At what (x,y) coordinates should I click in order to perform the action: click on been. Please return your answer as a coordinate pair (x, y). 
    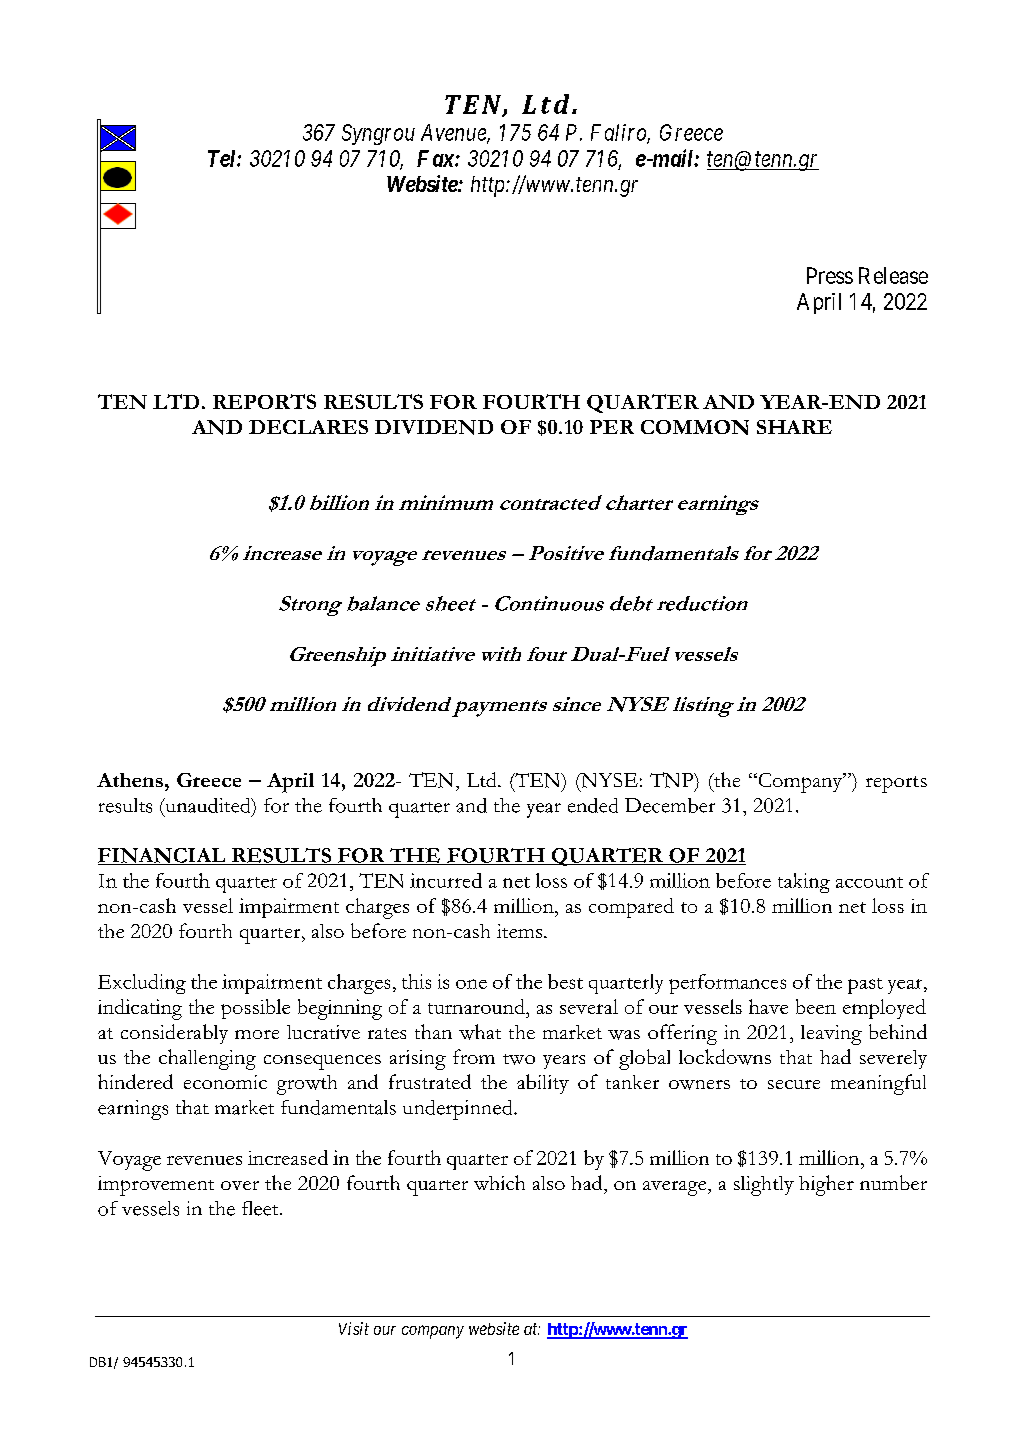
    Looking at the image, I should click on (816, 1006).
